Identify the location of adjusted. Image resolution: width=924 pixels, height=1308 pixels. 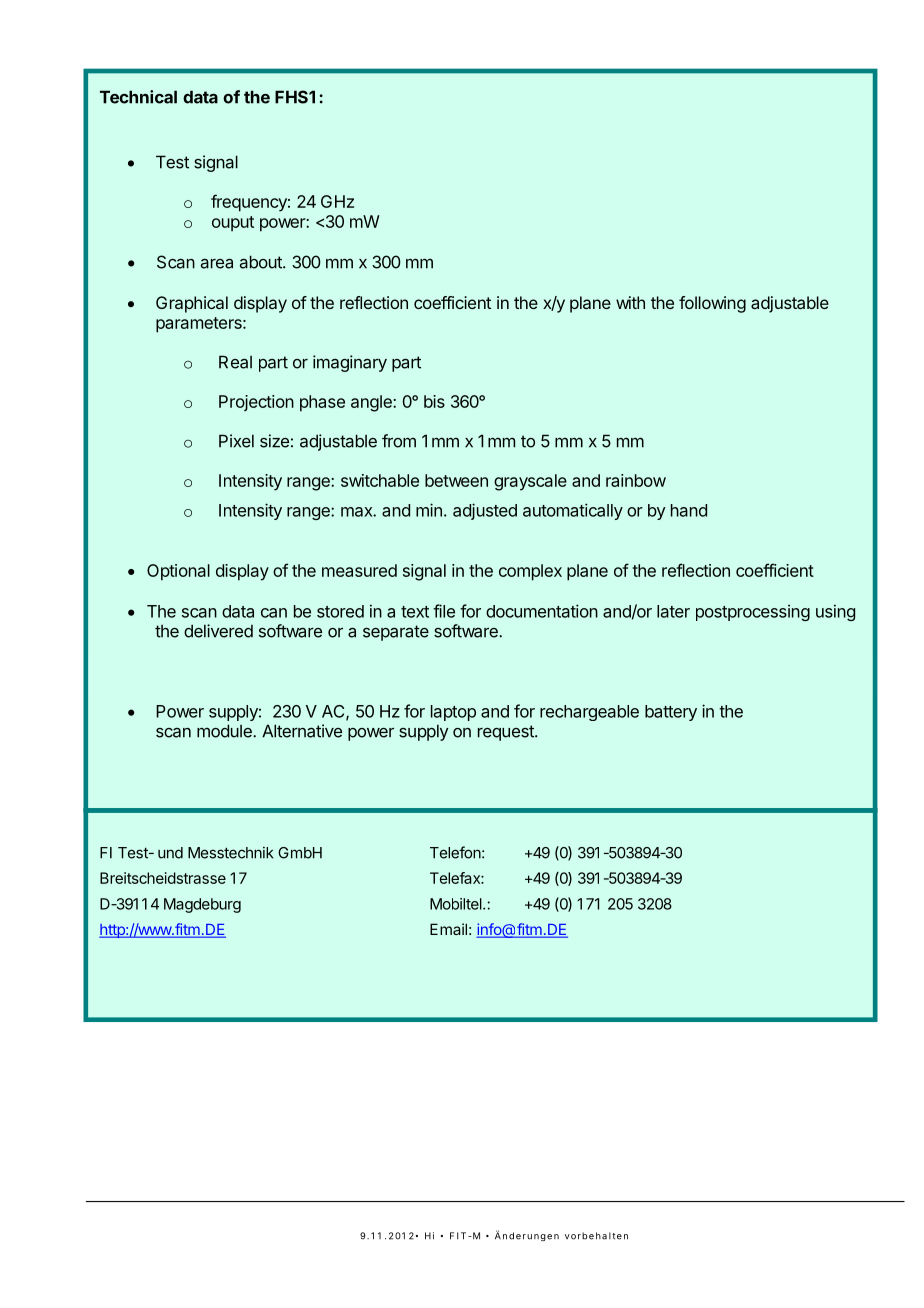
(485, 511).
